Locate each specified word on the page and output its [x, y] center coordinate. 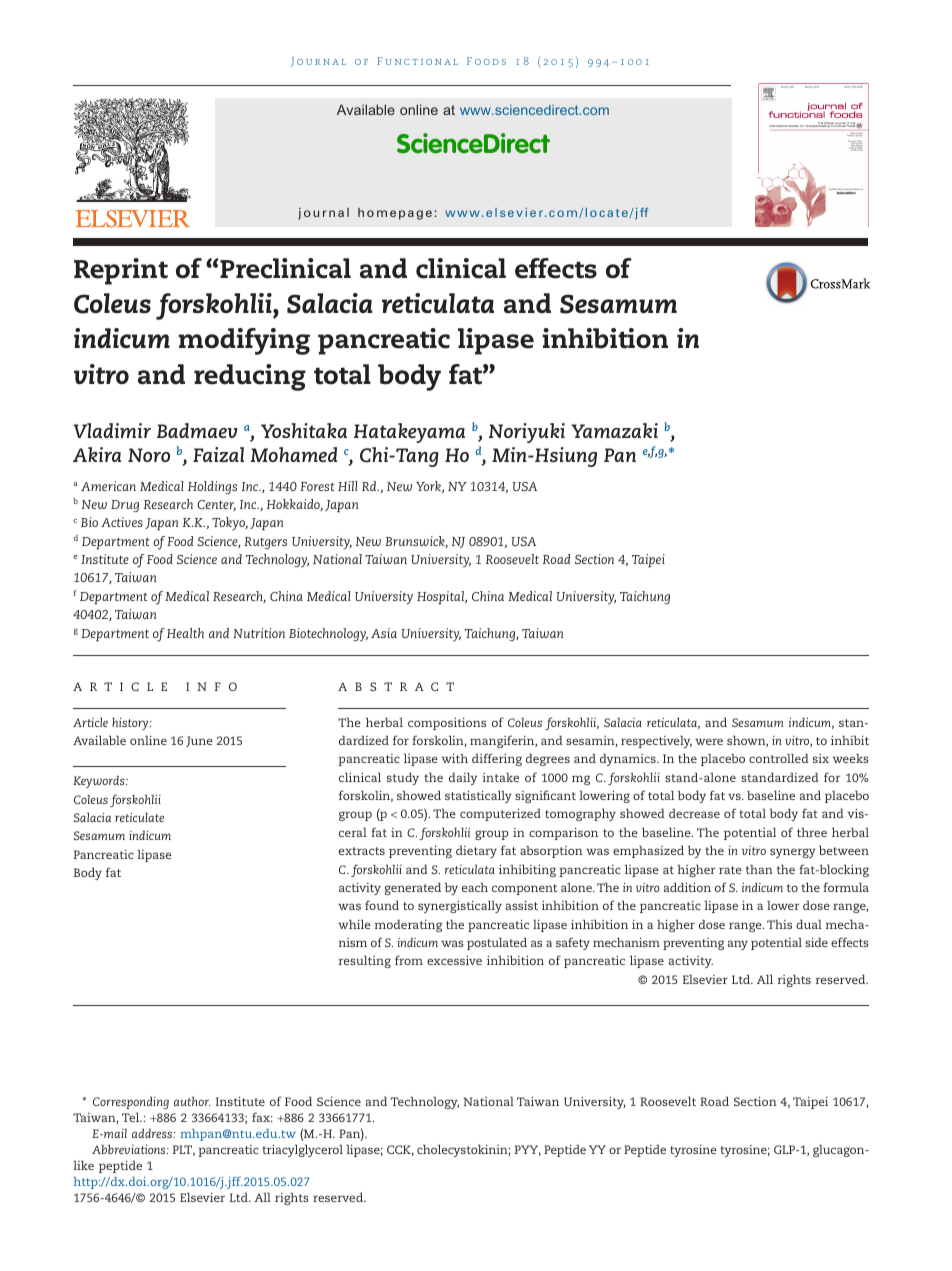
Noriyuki [527, 433]
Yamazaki [614, 430]
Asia [384, 633]
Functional [417, 61]
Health [185, 633]
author [192, 1101]
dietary [476, 852]
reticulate [139, 817]
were [709, 741]
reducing [250, 377]
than [759, 869]
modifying [244, 341]
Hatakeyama [409, 433]
